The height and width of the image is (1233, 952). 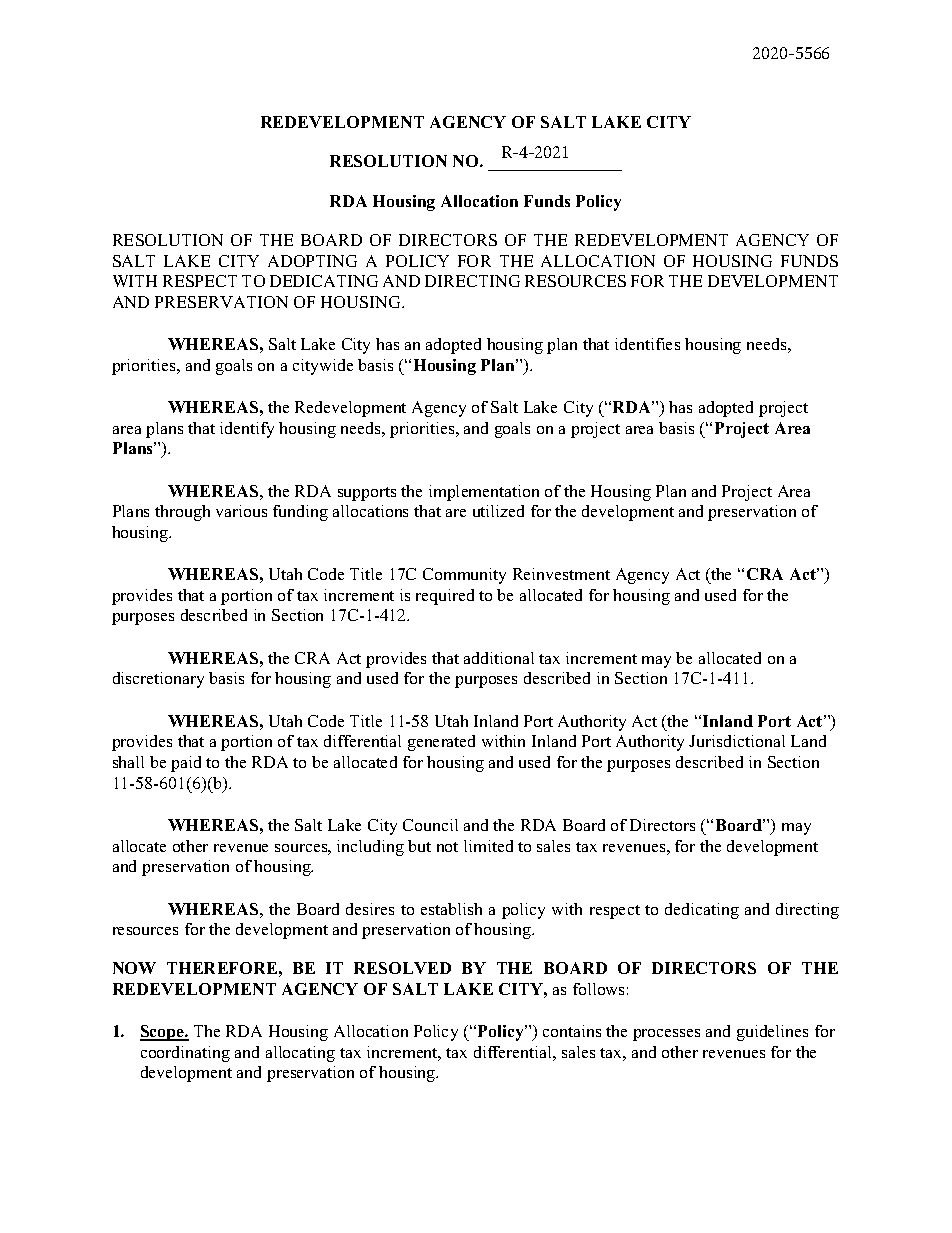 I want to click on Reinvestment, so click(x=561, y=574).
